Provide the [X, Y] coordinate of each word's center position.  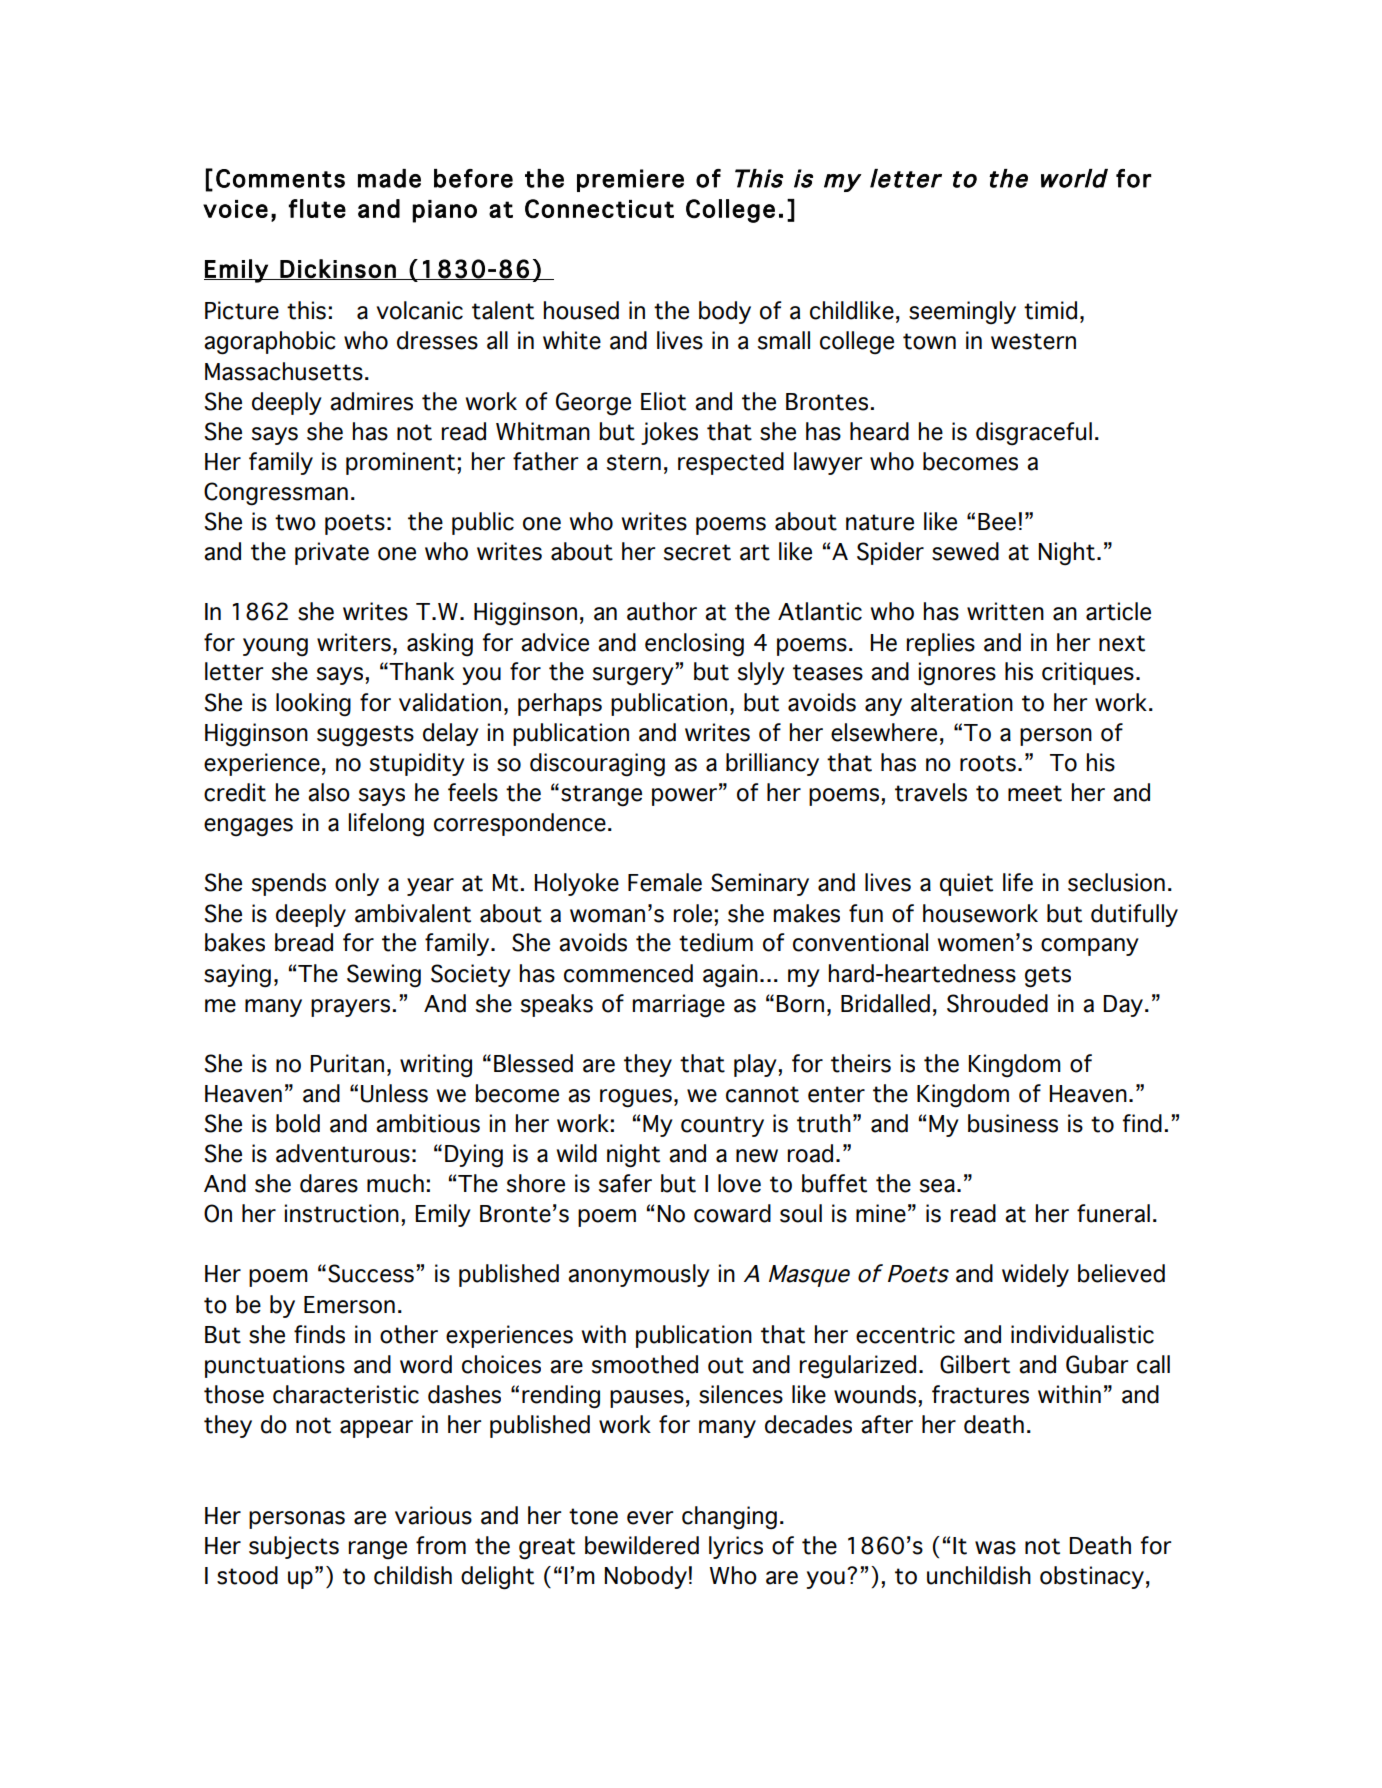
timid [1050, 310]
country [722, 1126]
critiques [1088, 673]
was [995, 1548]
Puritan [347, 1063]
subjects [294, 1547]
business [1013, 1123]
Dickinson [338, 269]
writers [354, 642]
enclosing [694, 645]
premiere [630, 180]
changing [729, 1518]
